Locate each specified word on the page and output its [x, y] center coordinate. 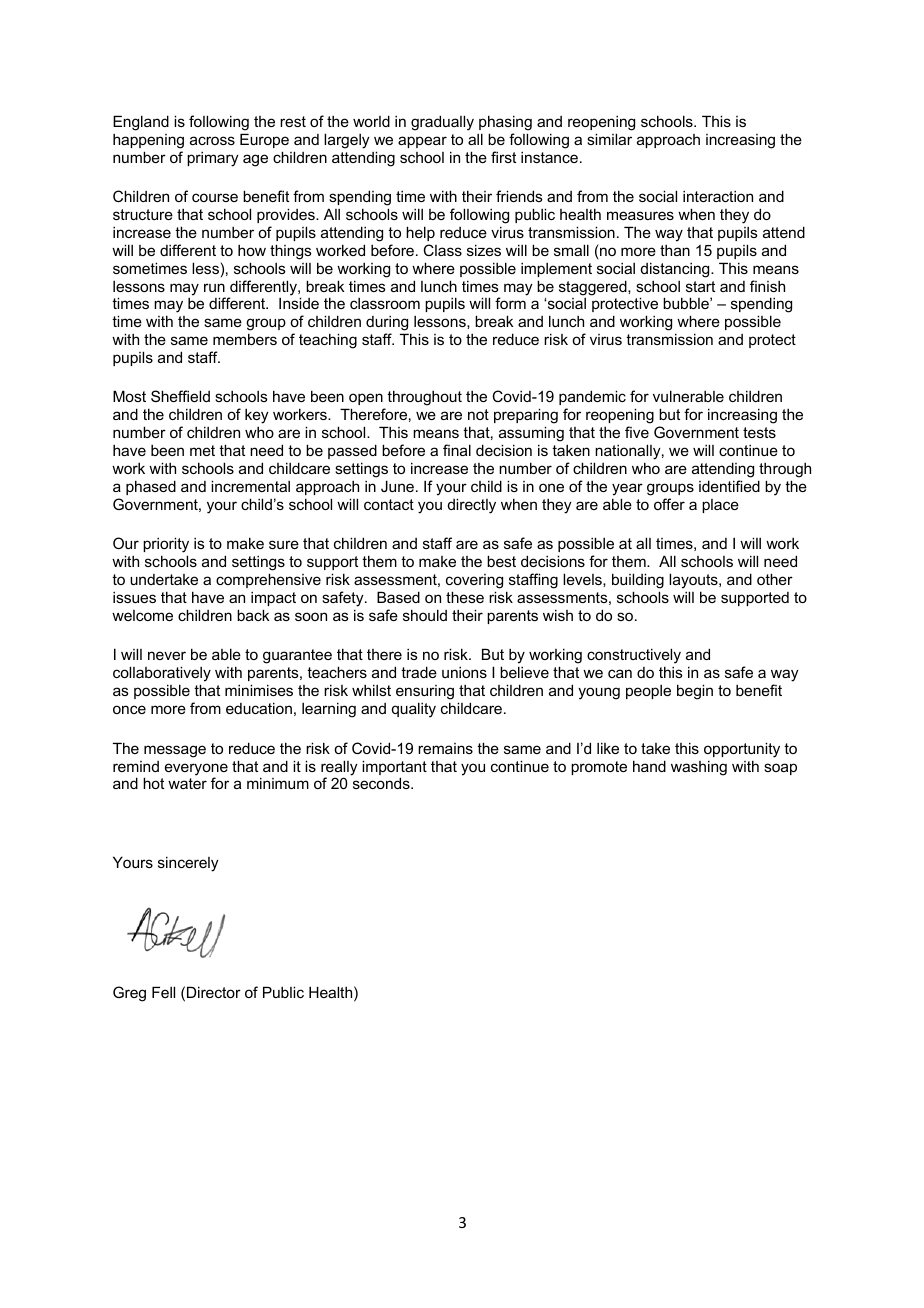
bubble [687, 303]
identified [729, 486]
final [457, 450]
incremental [250, 486]
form [510, 303]
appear [422, 142]
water [187, 783]
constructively [634, 657]
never [167, 655]
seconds [382, 783]
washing [699, 768]
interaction [718, 196]
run [214, 287]
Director [214, 992]
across [212, 140]
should [425, 615]
